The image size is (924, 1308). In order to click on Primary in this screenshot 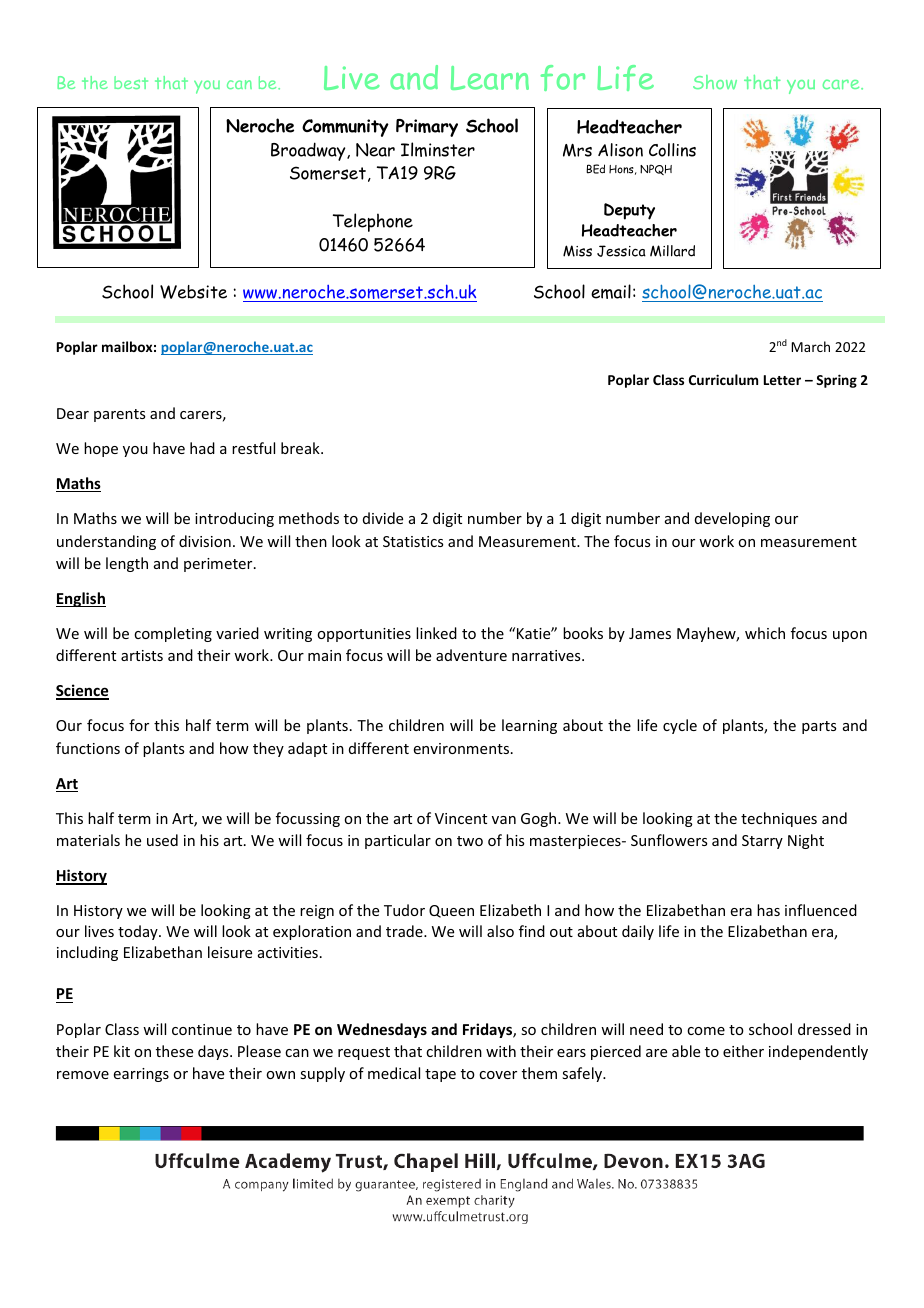, I will do `click(427, 128)`.
